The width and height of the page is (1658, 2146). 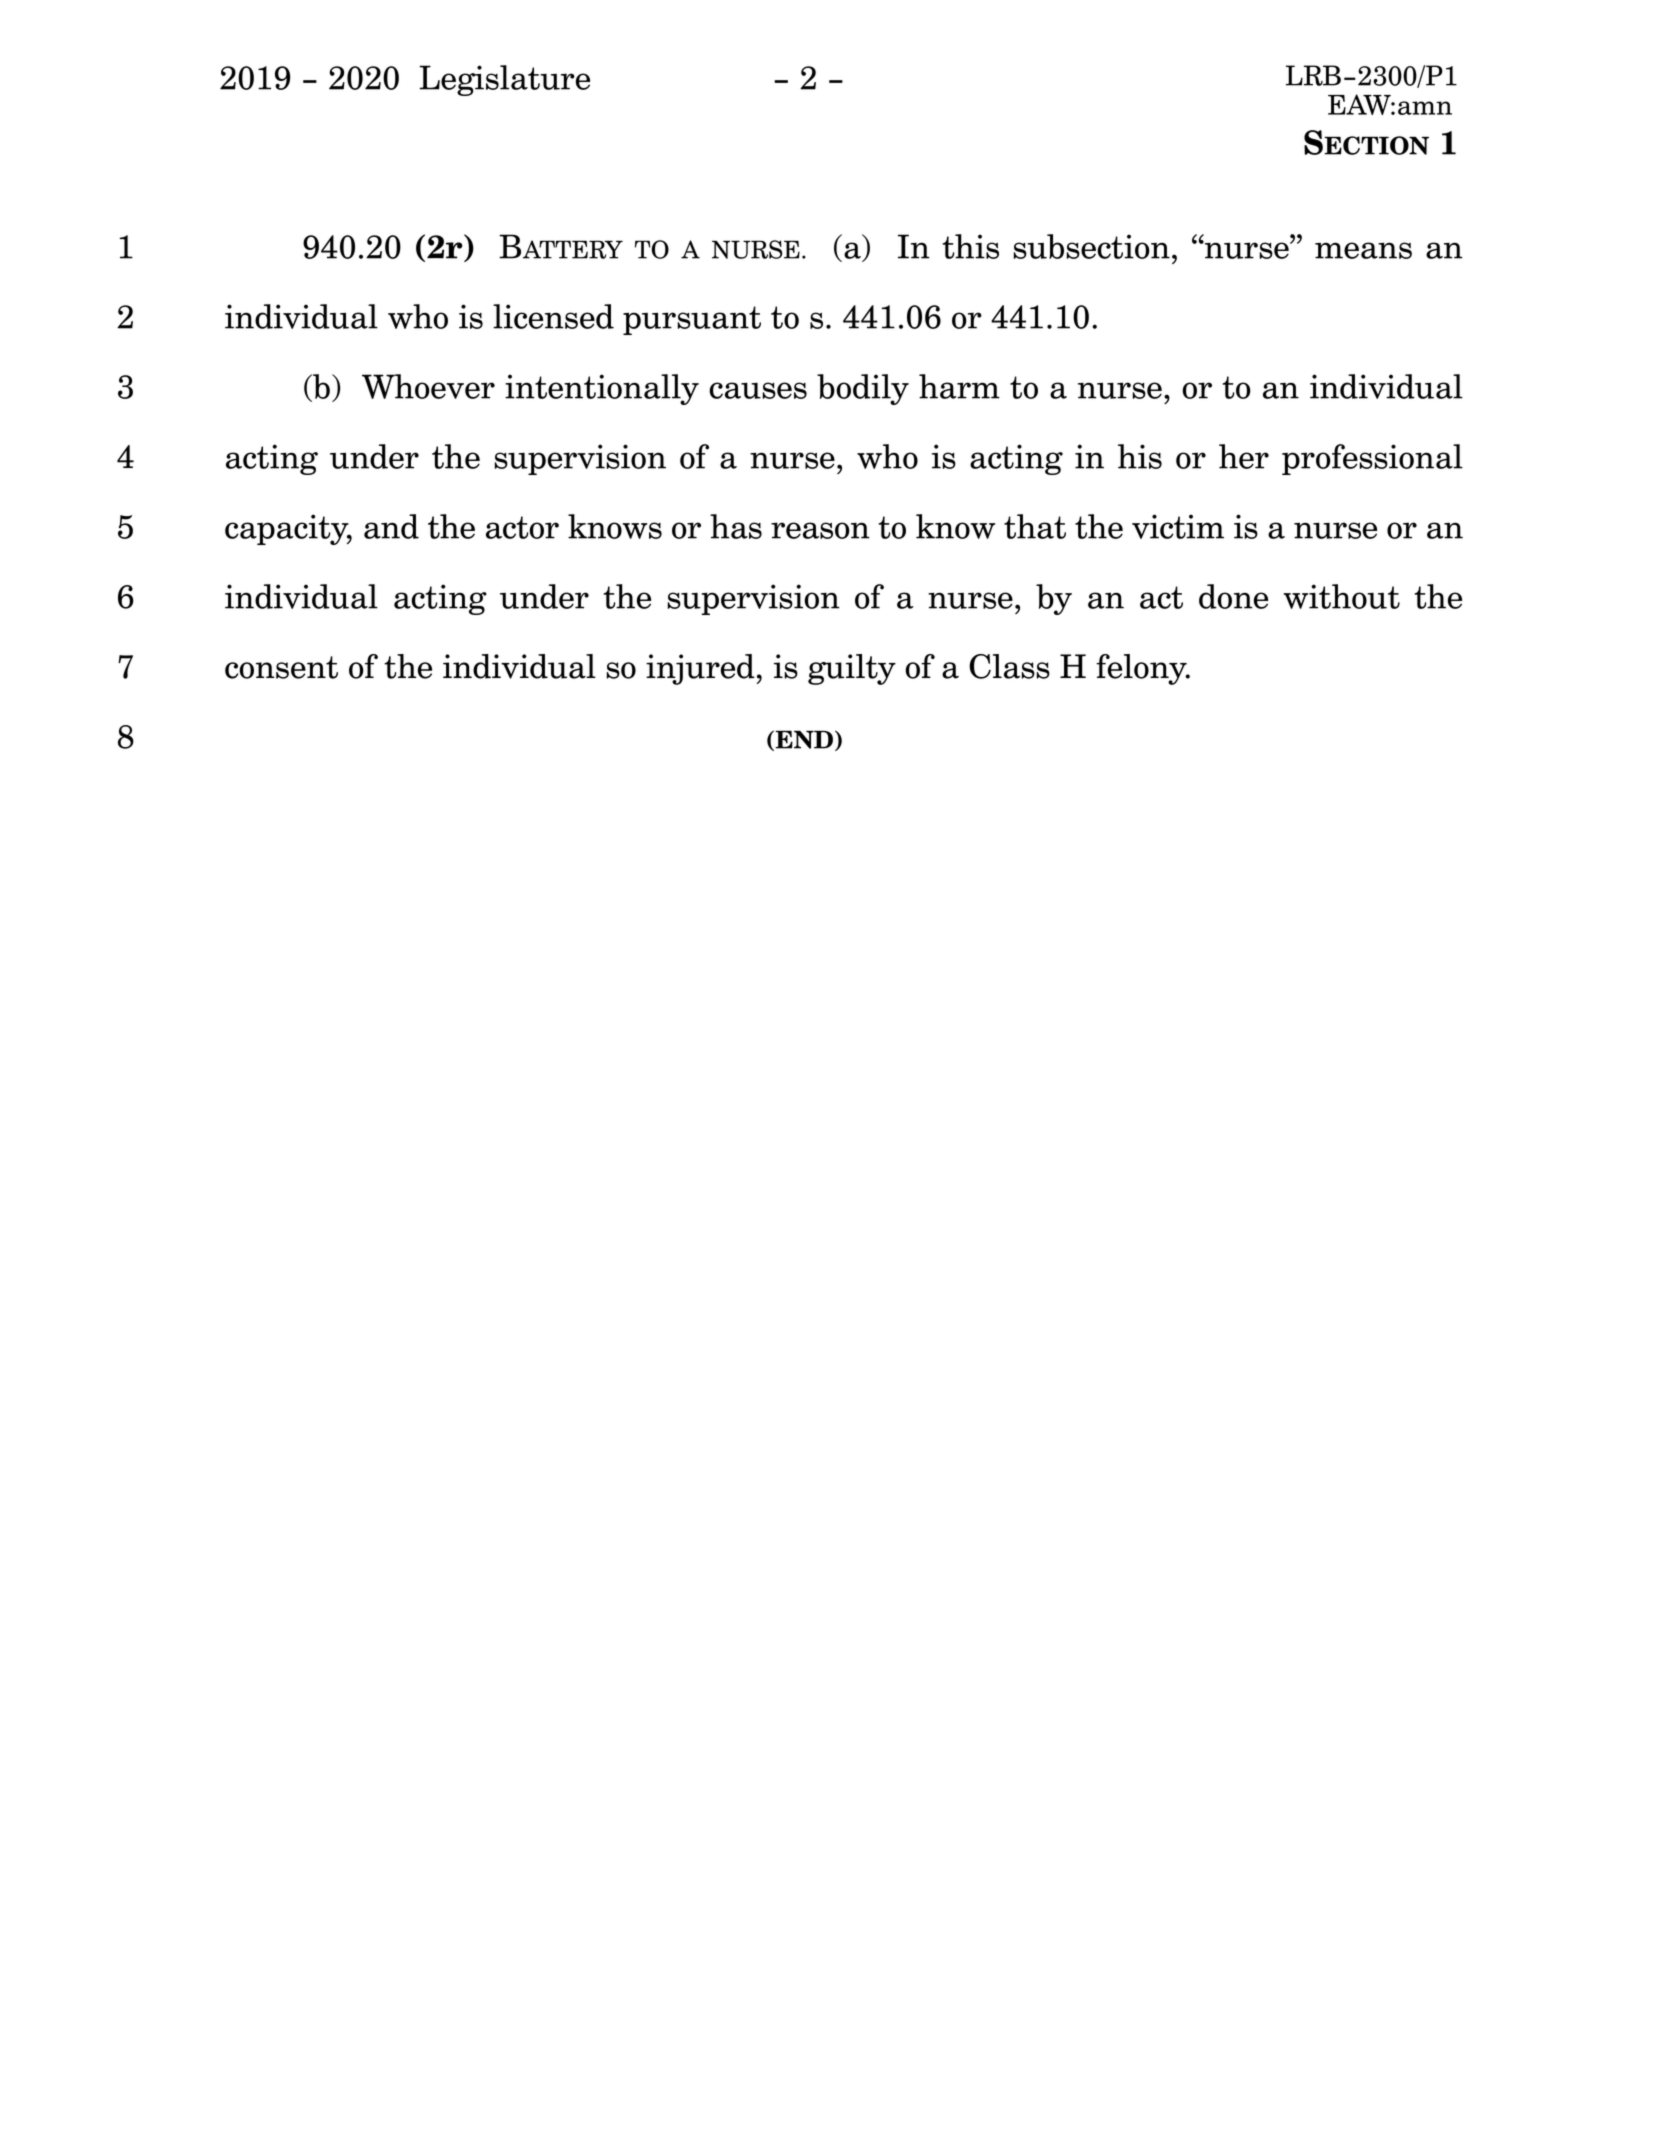 What do you see at coordinates (1363, 250) in the page?
I see `means` at bounding box center [1363, 250].
